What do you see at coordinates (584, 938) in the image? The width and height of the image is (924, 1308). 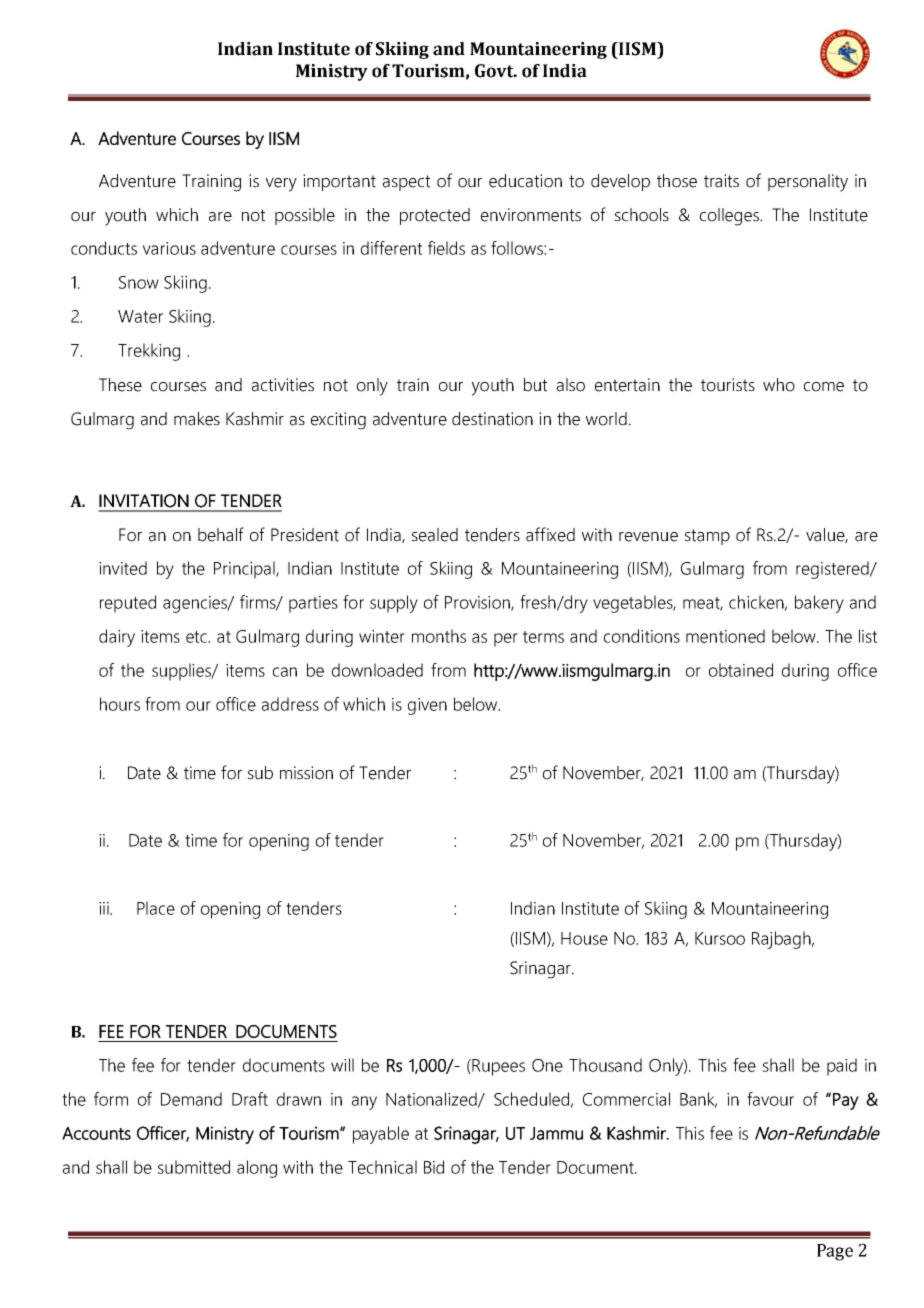 I see `House` at bounding box center [584, 938].
